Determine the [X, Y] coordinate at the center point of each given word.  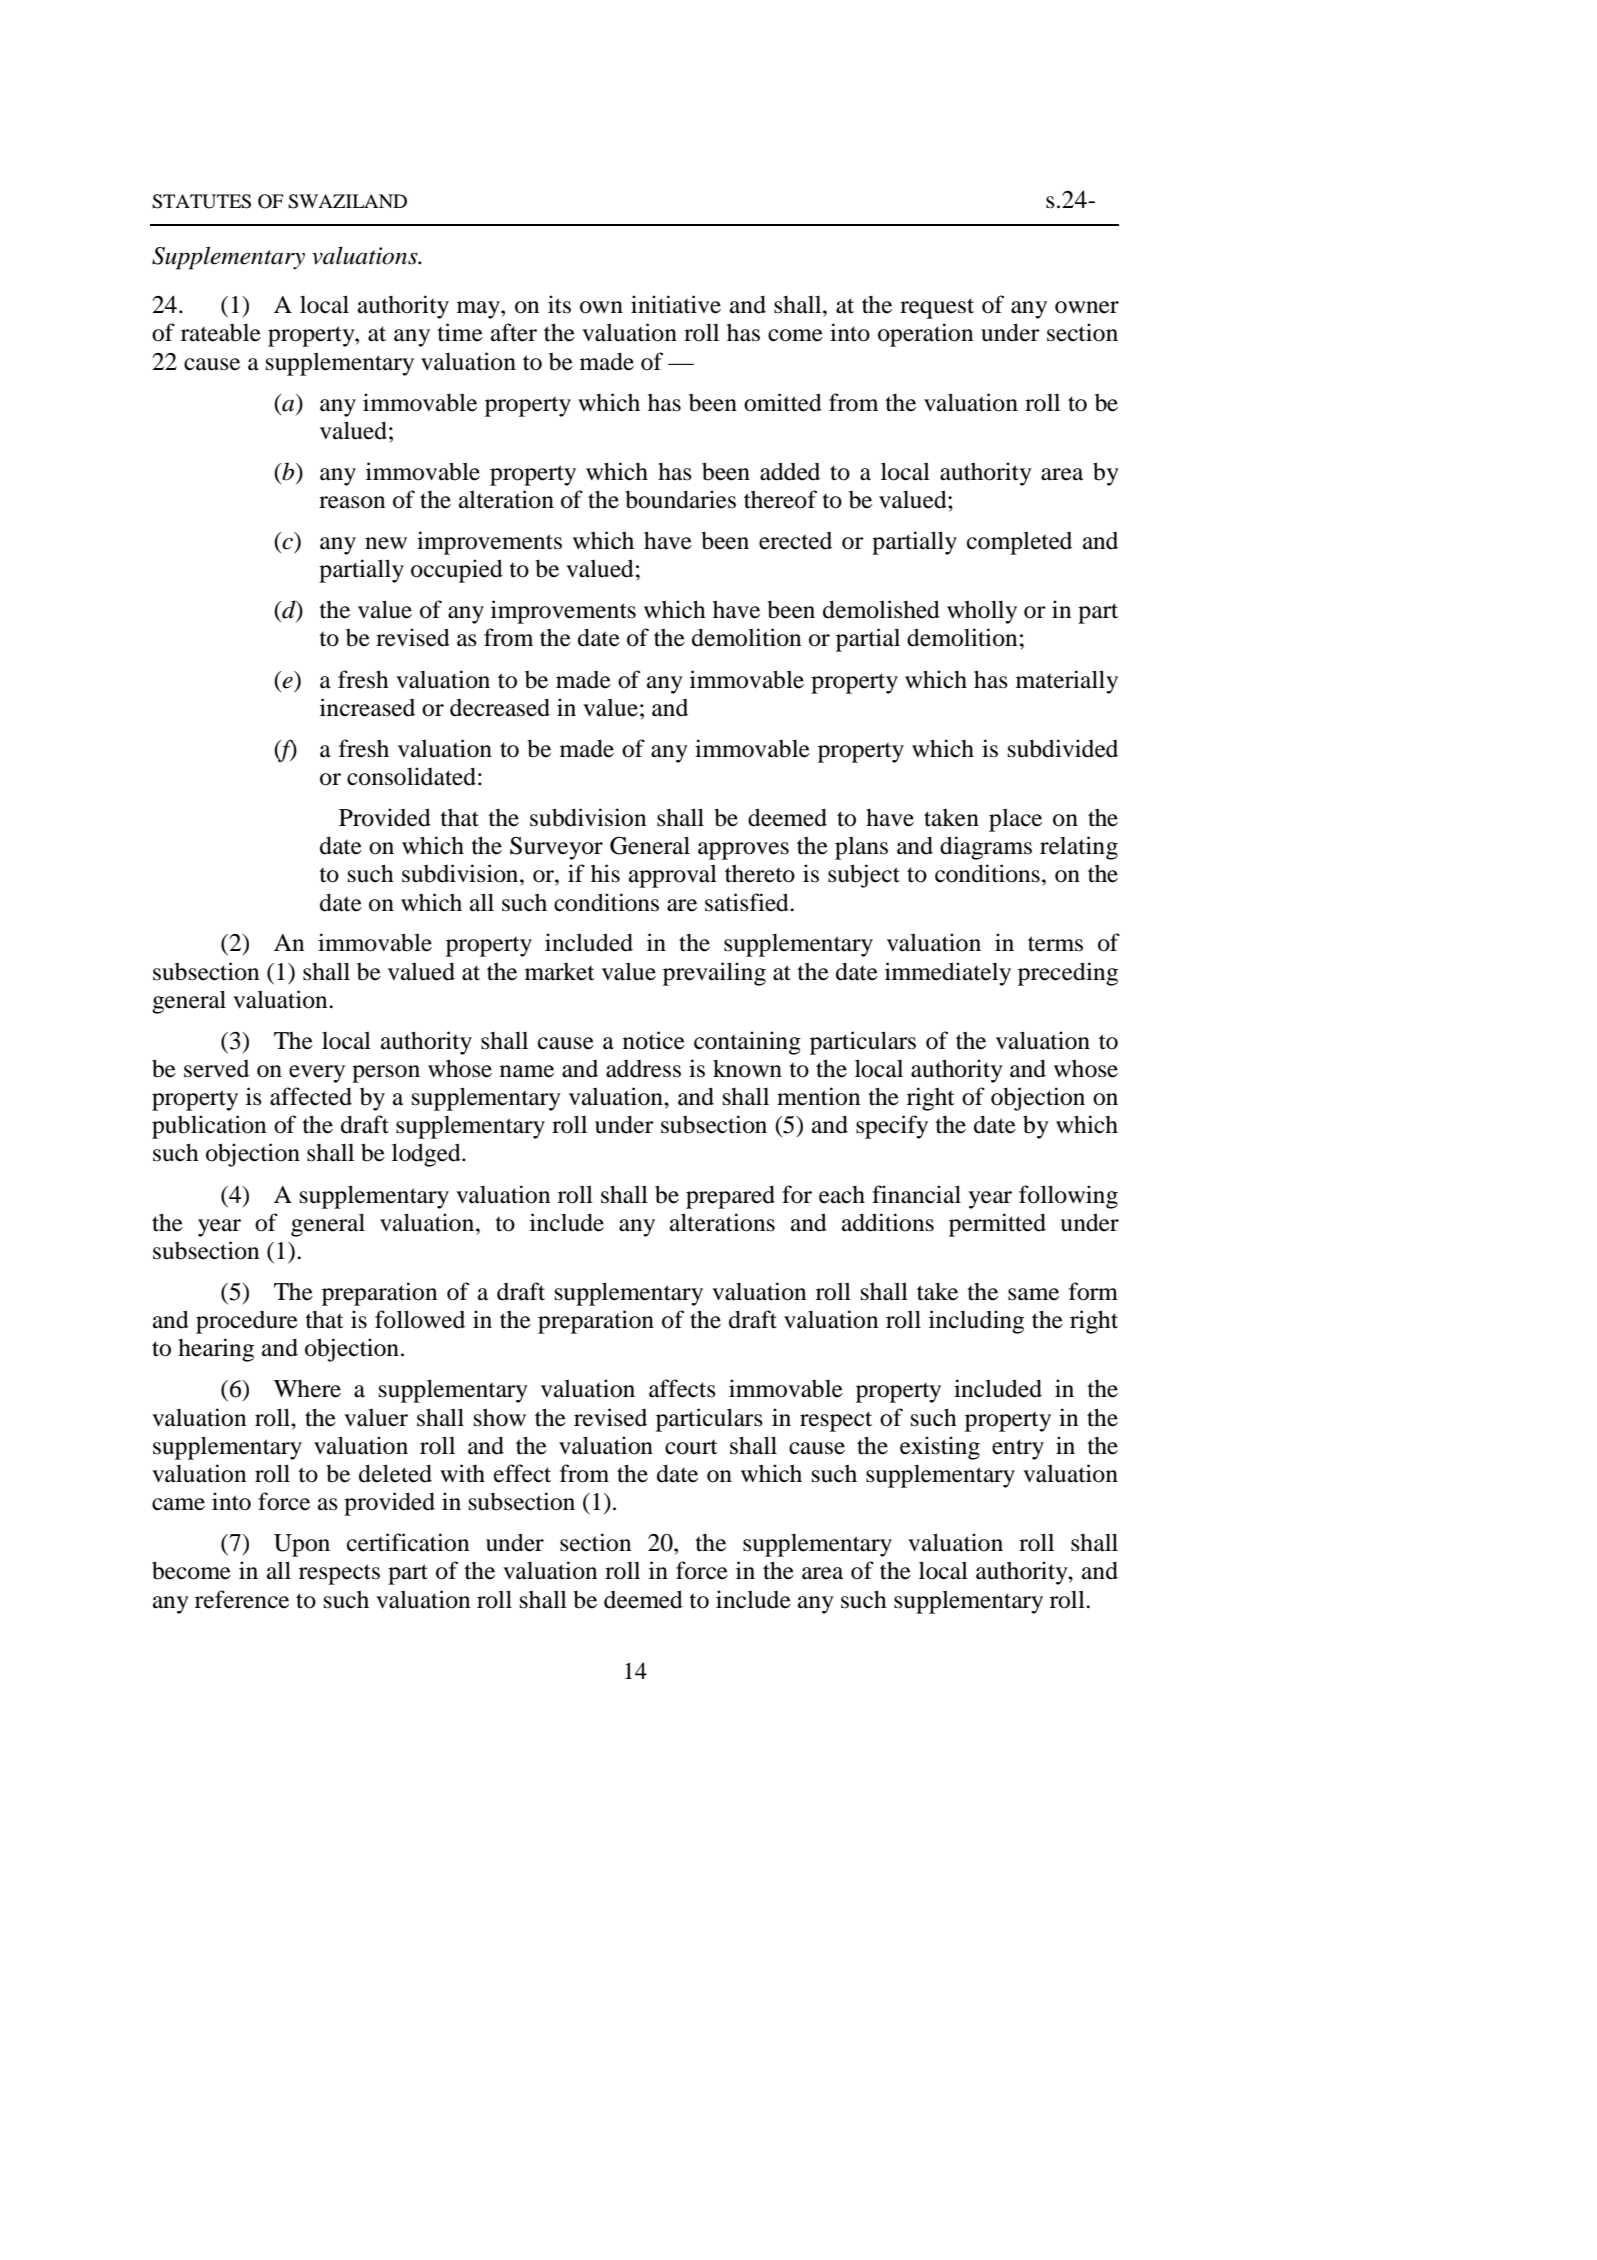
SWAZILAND [347, 201]
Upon [302, 1545]
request [937, 308]
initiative [676, 304]
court [691, 1447]
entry [1018, 1449]
